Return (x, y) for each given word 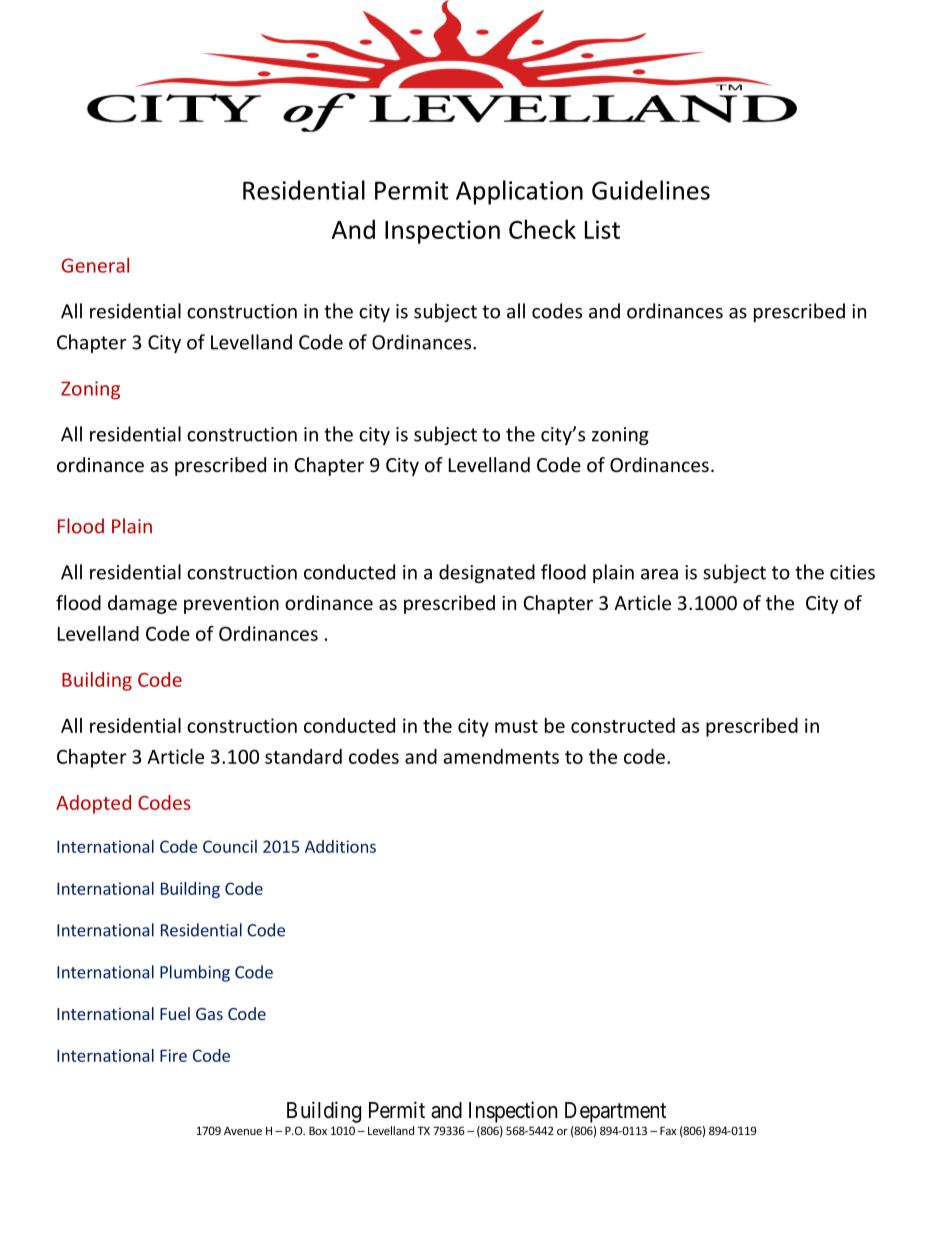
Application (519, 192)
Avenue (243, 1130)
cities (852, 572)
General (95, 265)
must (516, 726)
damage (142, 604)
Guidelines (651, 190)
